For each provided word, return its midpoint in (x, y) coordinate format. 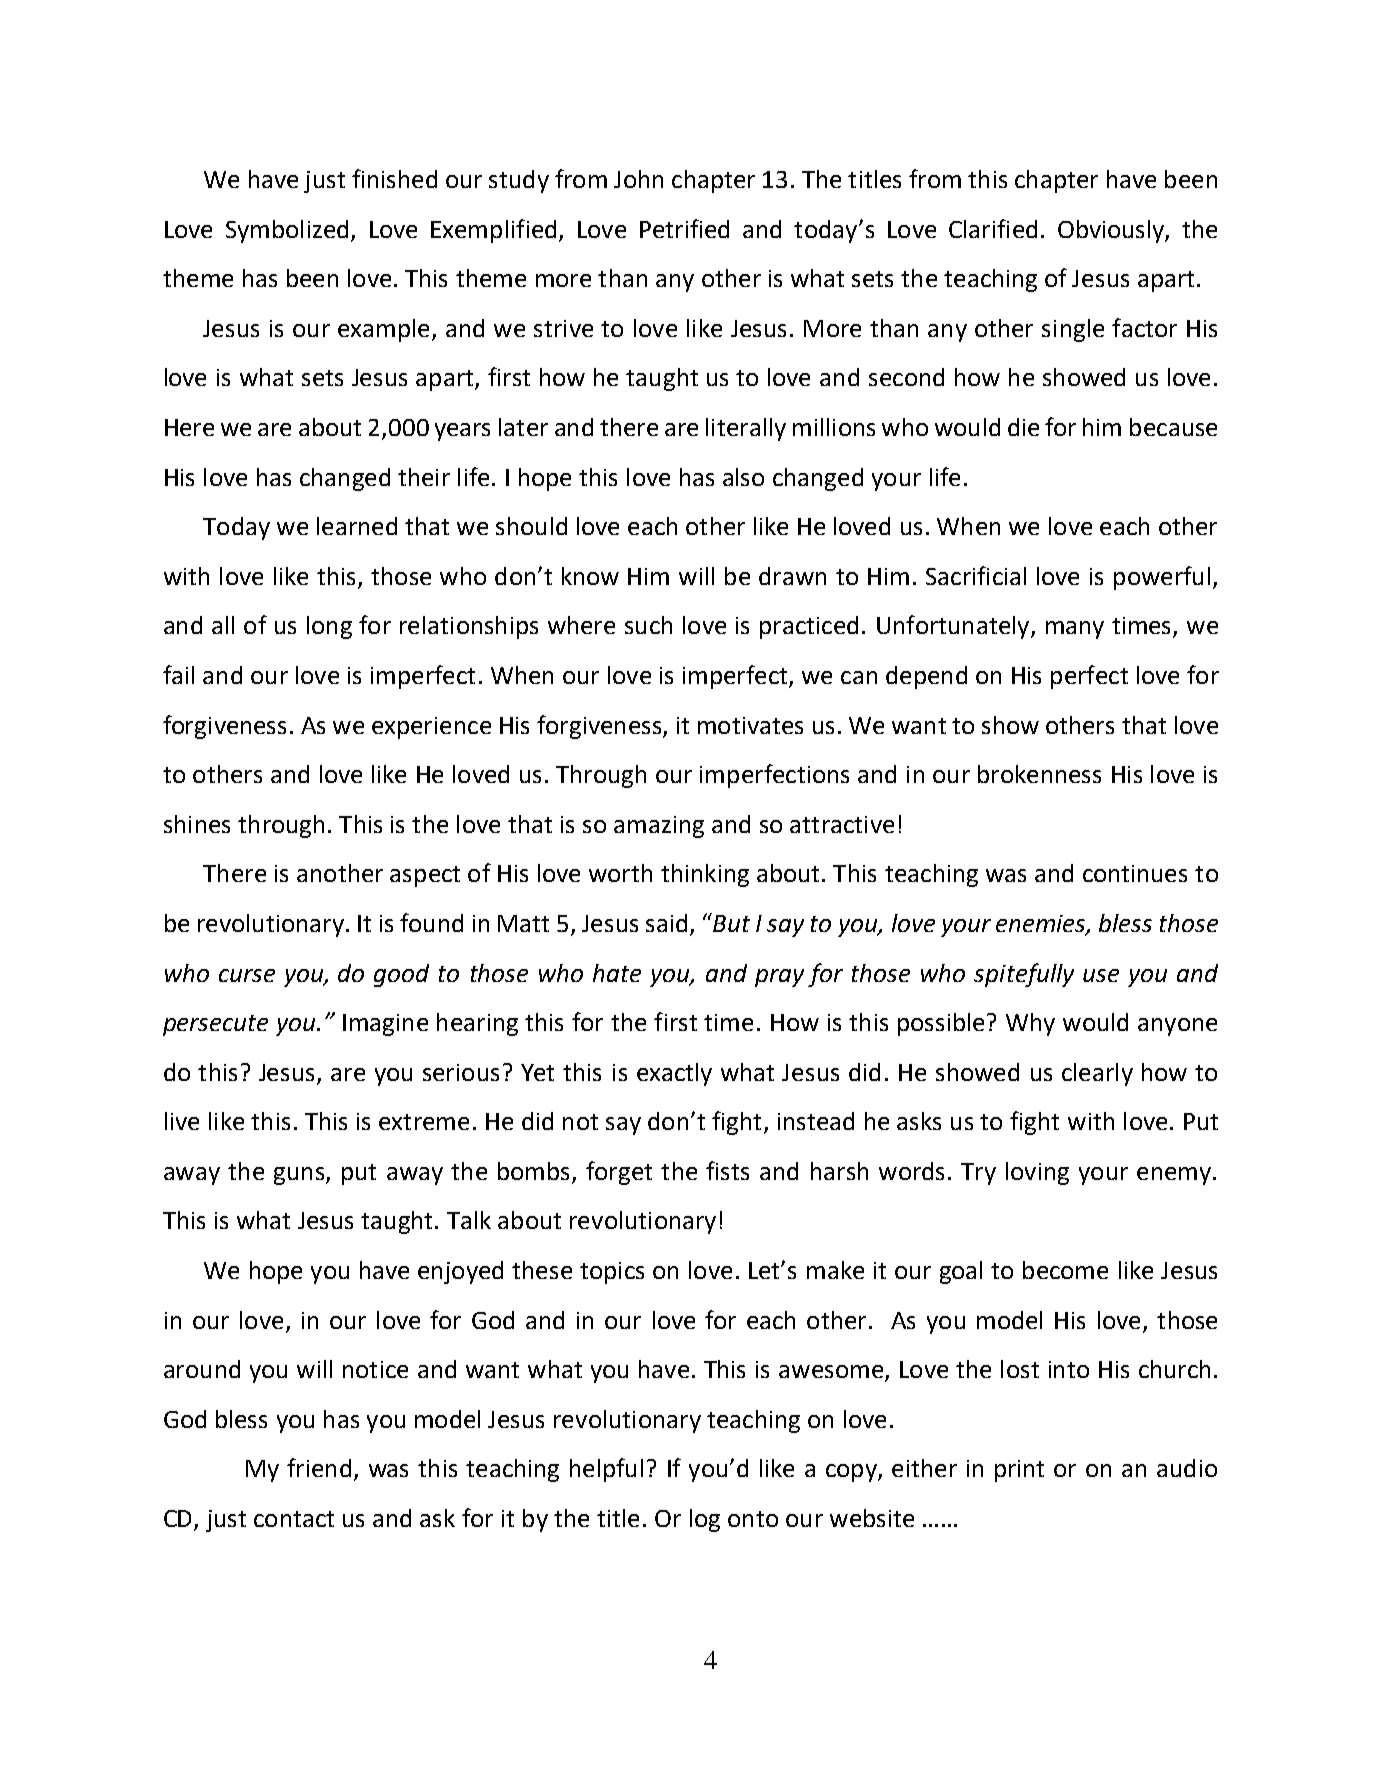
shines (197, 824)
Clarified (993, 228)
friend (319, 1467)
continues (1135, 873)
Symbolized (287, 231)
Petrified (684, 228)
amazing (659, 827)
